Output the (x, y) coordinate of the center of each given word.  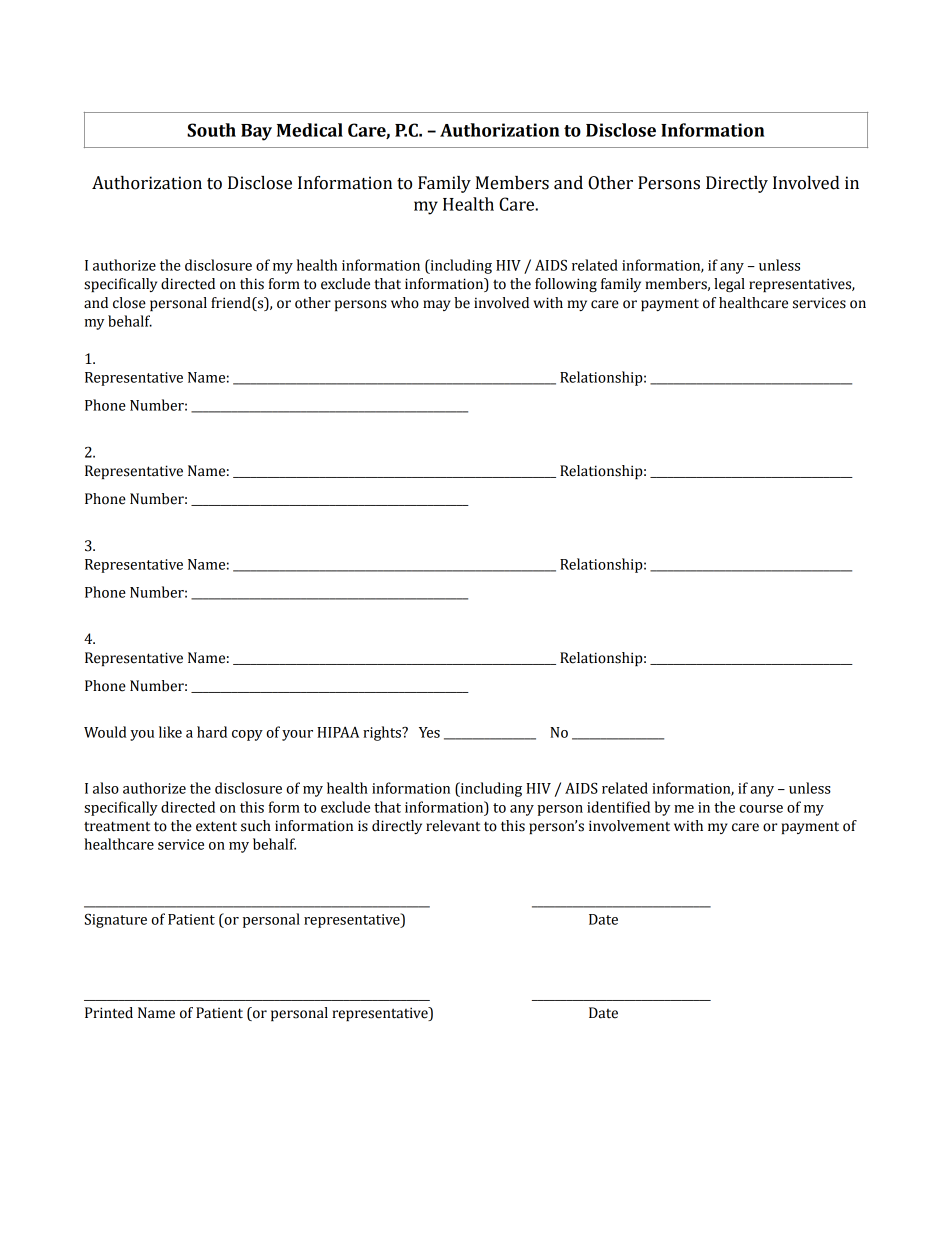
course (761, 809)
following (566, 285)
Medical (310, 130)
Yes (429, 732)
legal (729, 285)
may (437, 305)
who (405, 303)
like (170, 732)
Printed (109, 1013)
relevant (453, 826)
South (211, 130)
